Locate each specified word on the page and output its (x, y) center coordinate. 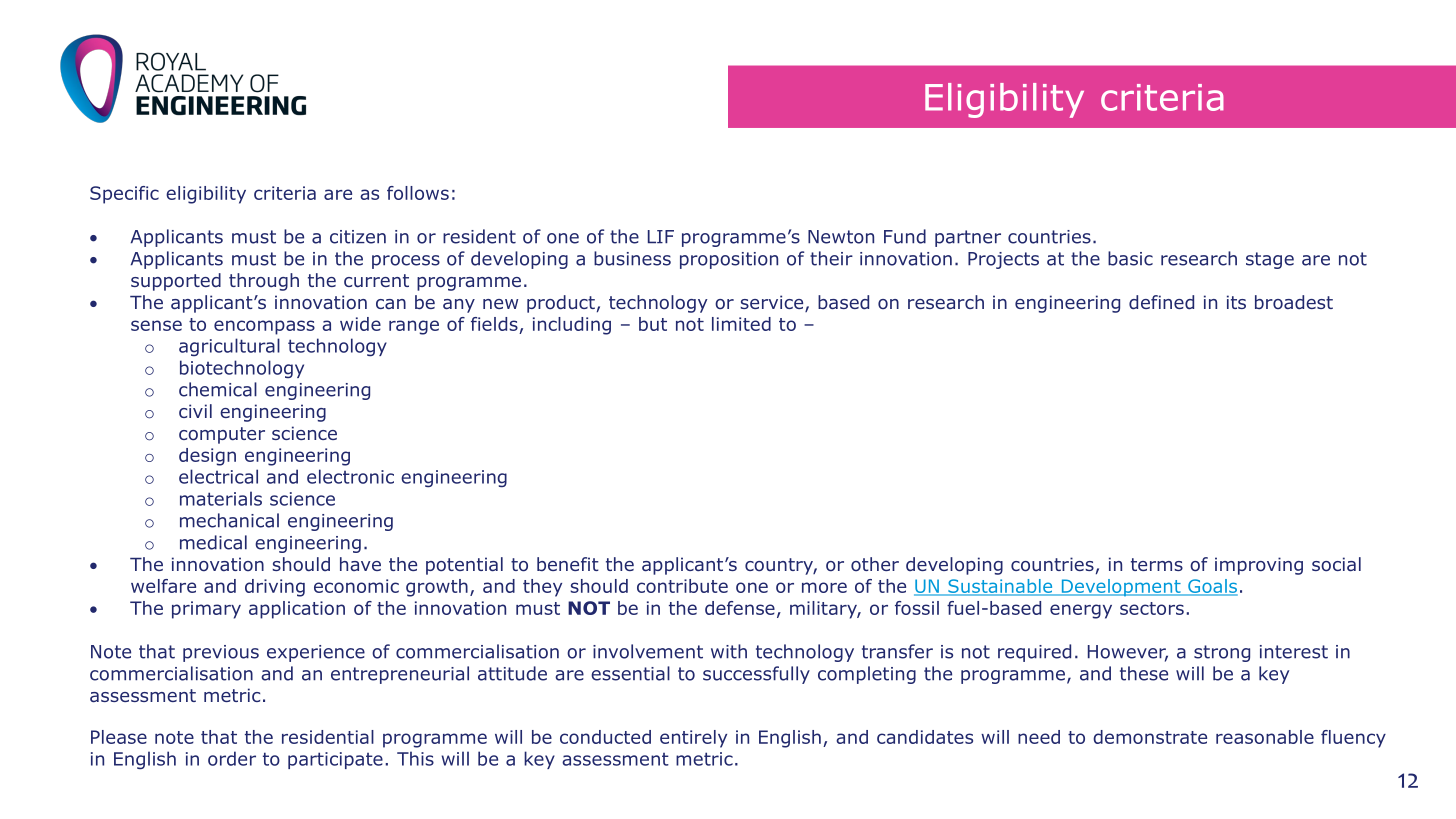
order (232, 758)
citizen (358, 237)
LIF (661, 237)
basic (1130, 258)
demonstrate (1150, 737)
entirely (693, 739)
